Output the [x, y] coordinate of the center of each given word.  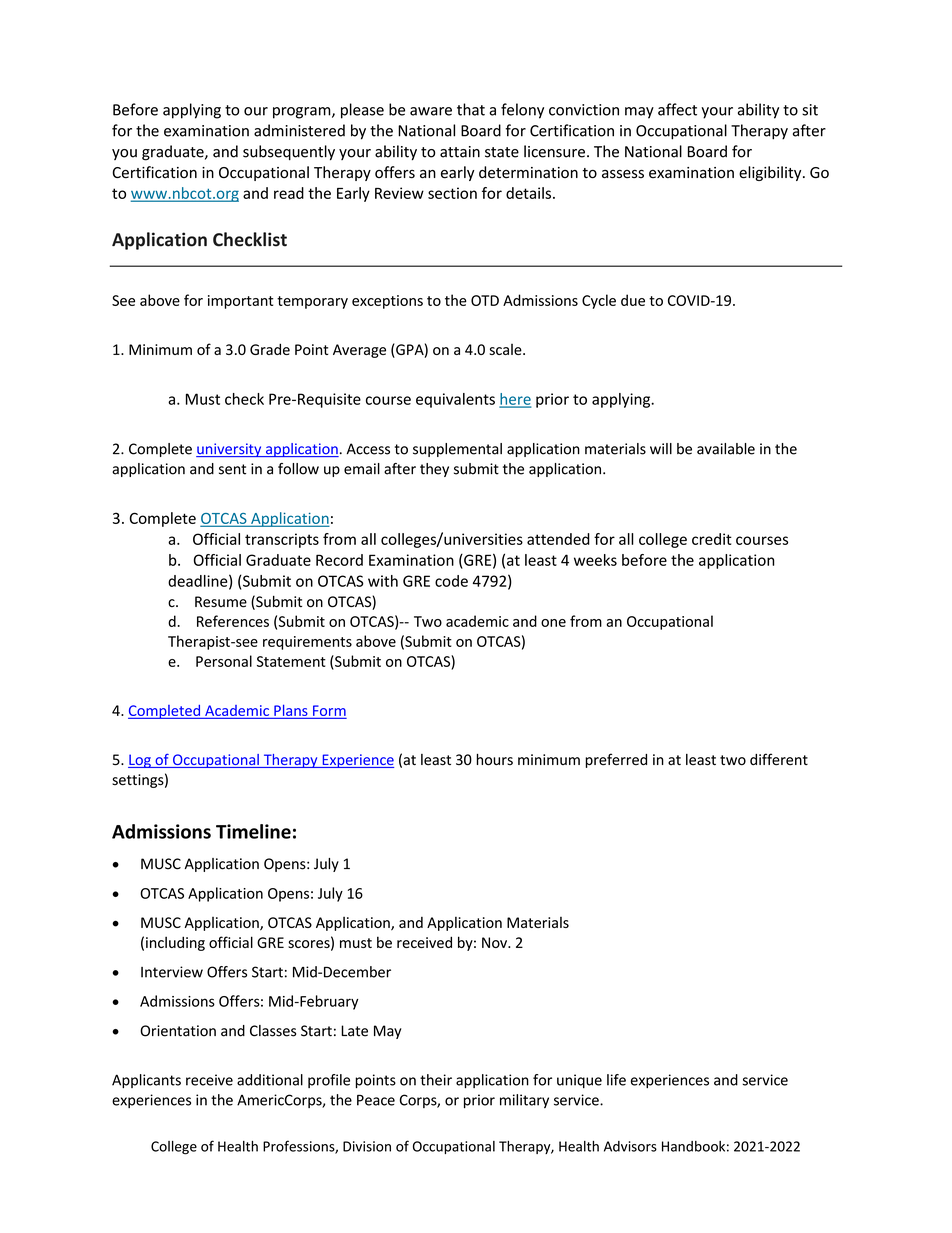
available [726, 449]
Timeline [253, 831]
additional [270, 1080]
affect [677, 109]
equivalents [455, 400]
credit [712, 539]
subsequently [289, 152]
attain [460, 152]
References [233, 621]
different [779, 759]
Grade [270, 349]
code [451, 581]
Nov [495, 942]
